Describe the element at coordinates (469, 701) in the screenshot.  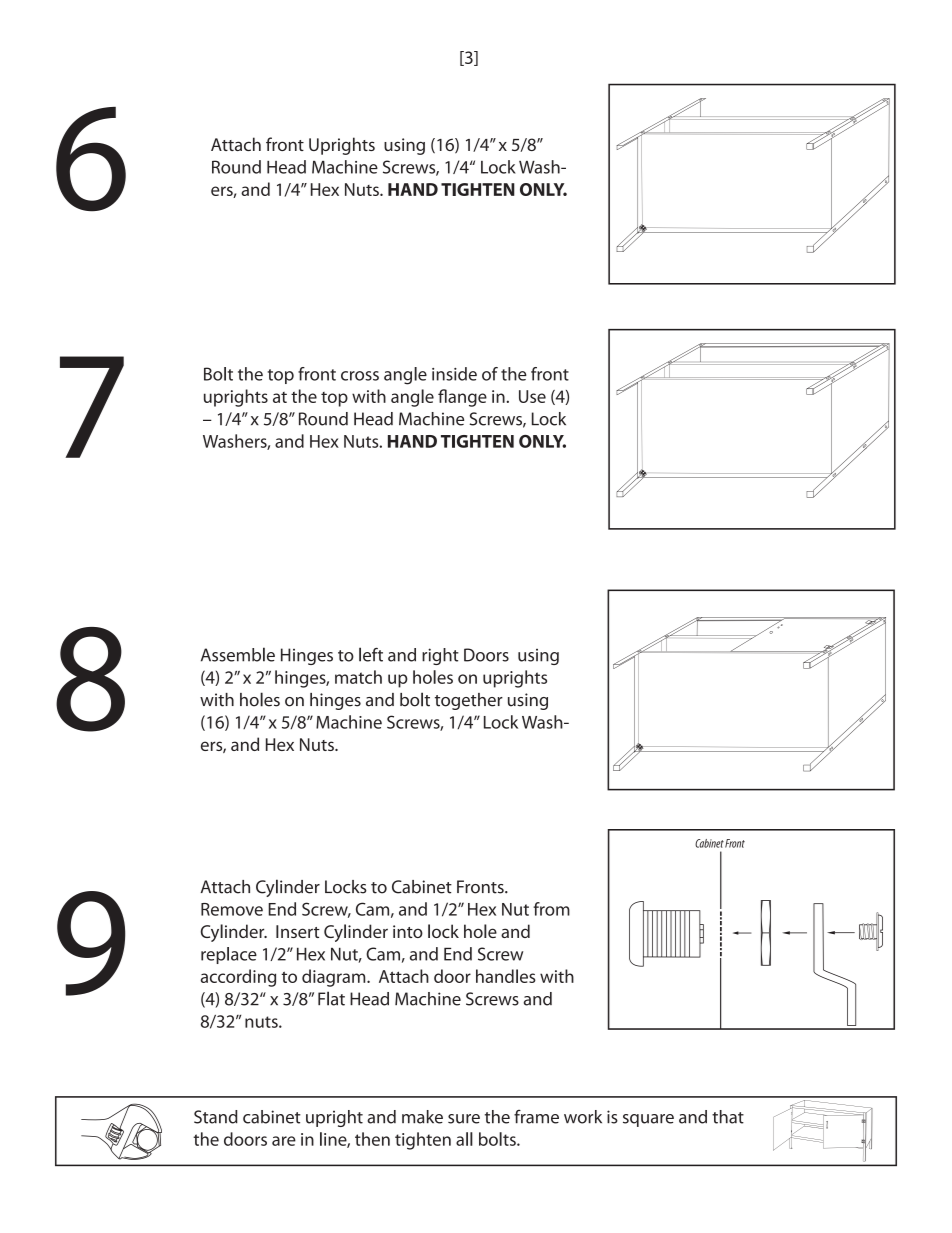
I see `together` at that location.
